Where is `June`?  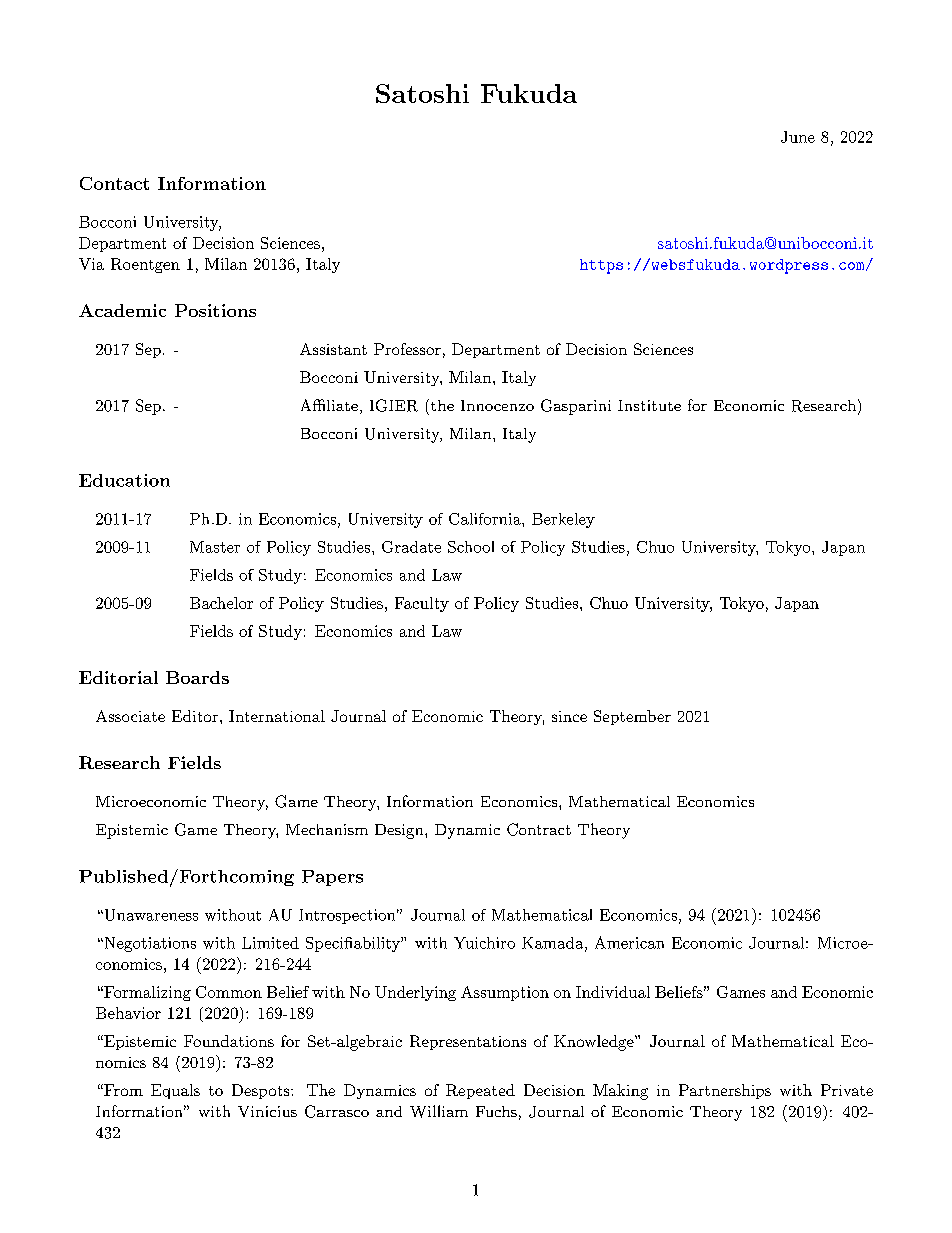 June is located at coordinates (798, 137).
